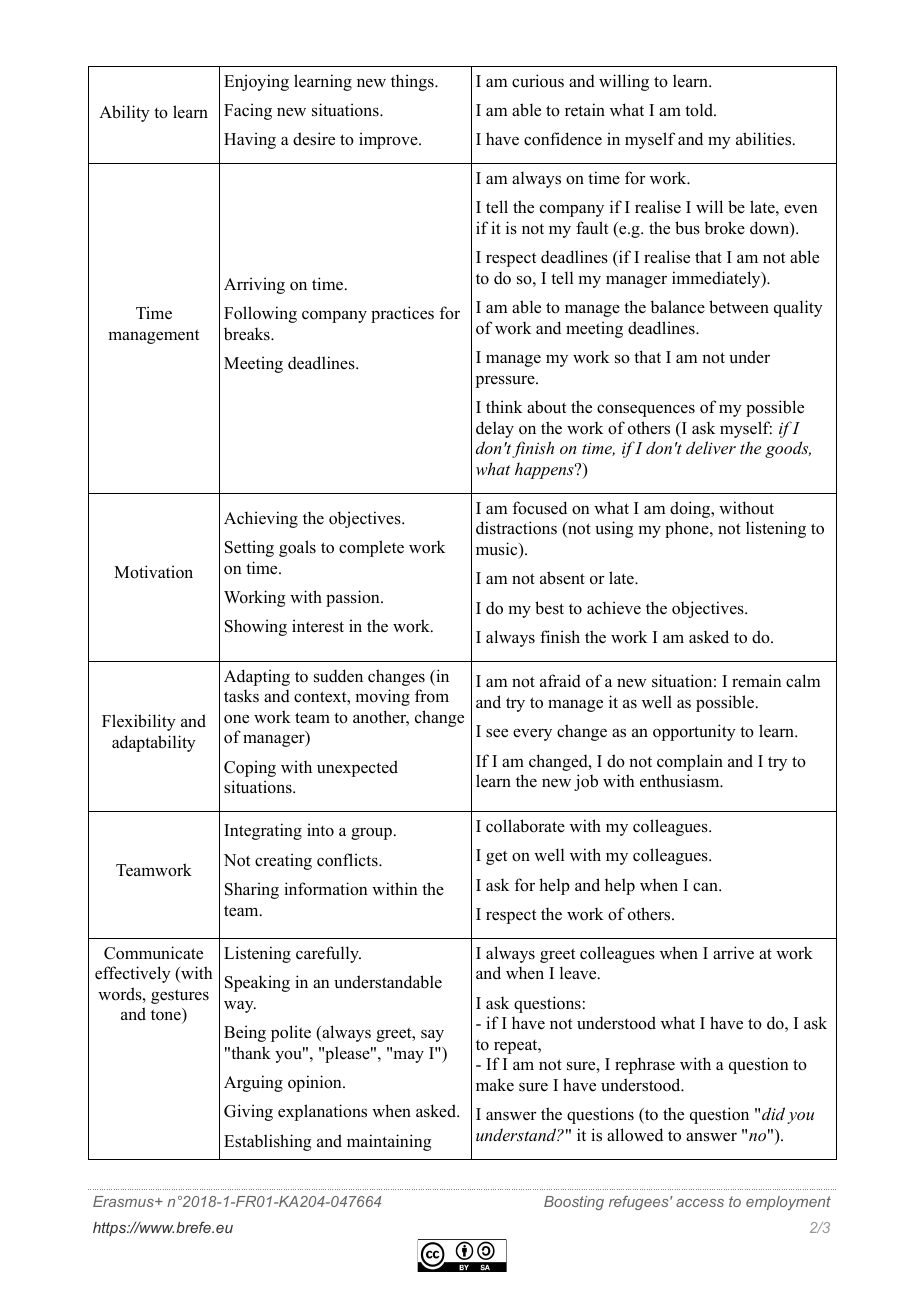  What do you see at coordinates (432, 696) in the screenshot?
I see `from` at bounding box center [432, 696].
